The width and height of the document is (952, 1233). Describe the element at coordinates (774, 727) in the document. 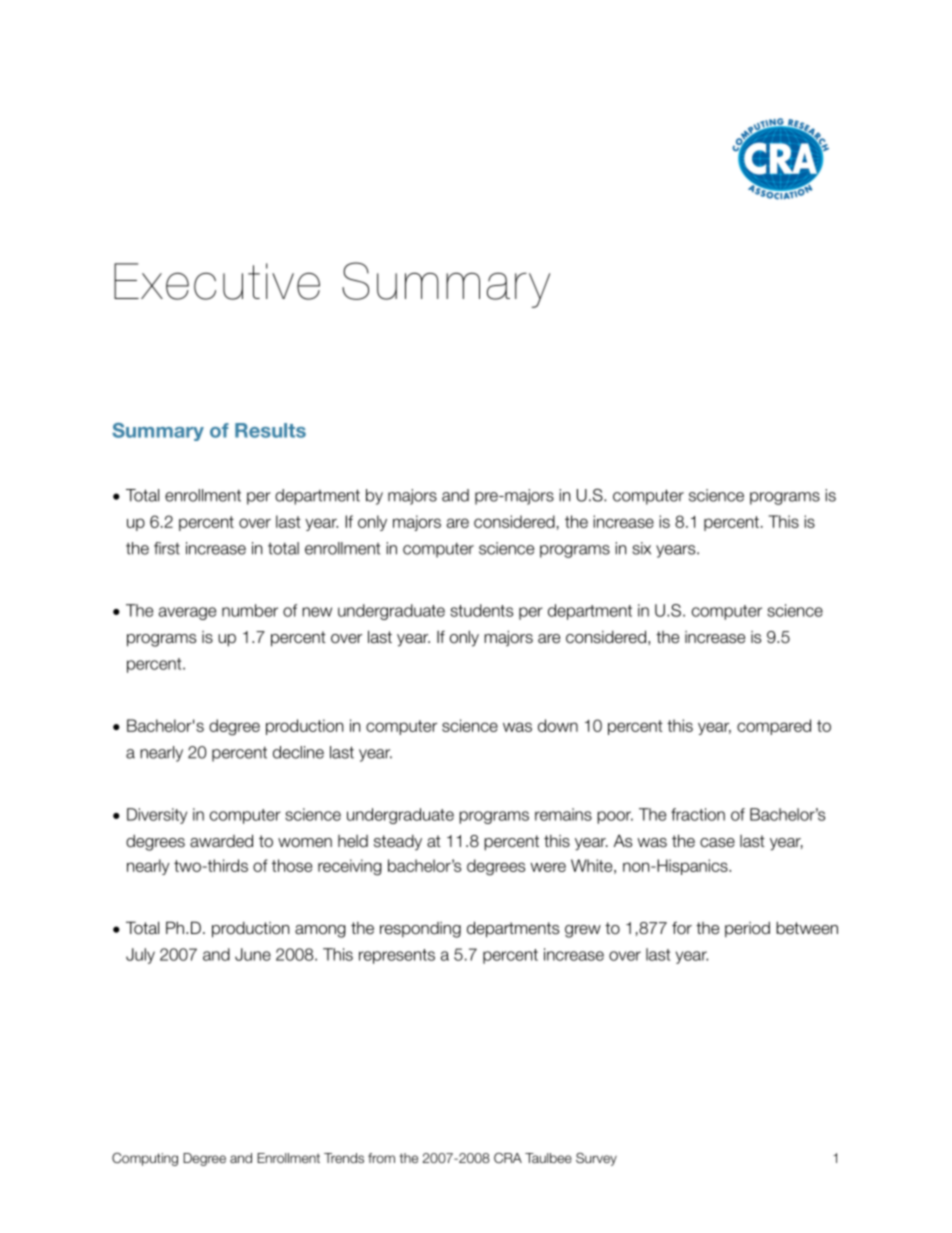

I see `compared` at that location.
